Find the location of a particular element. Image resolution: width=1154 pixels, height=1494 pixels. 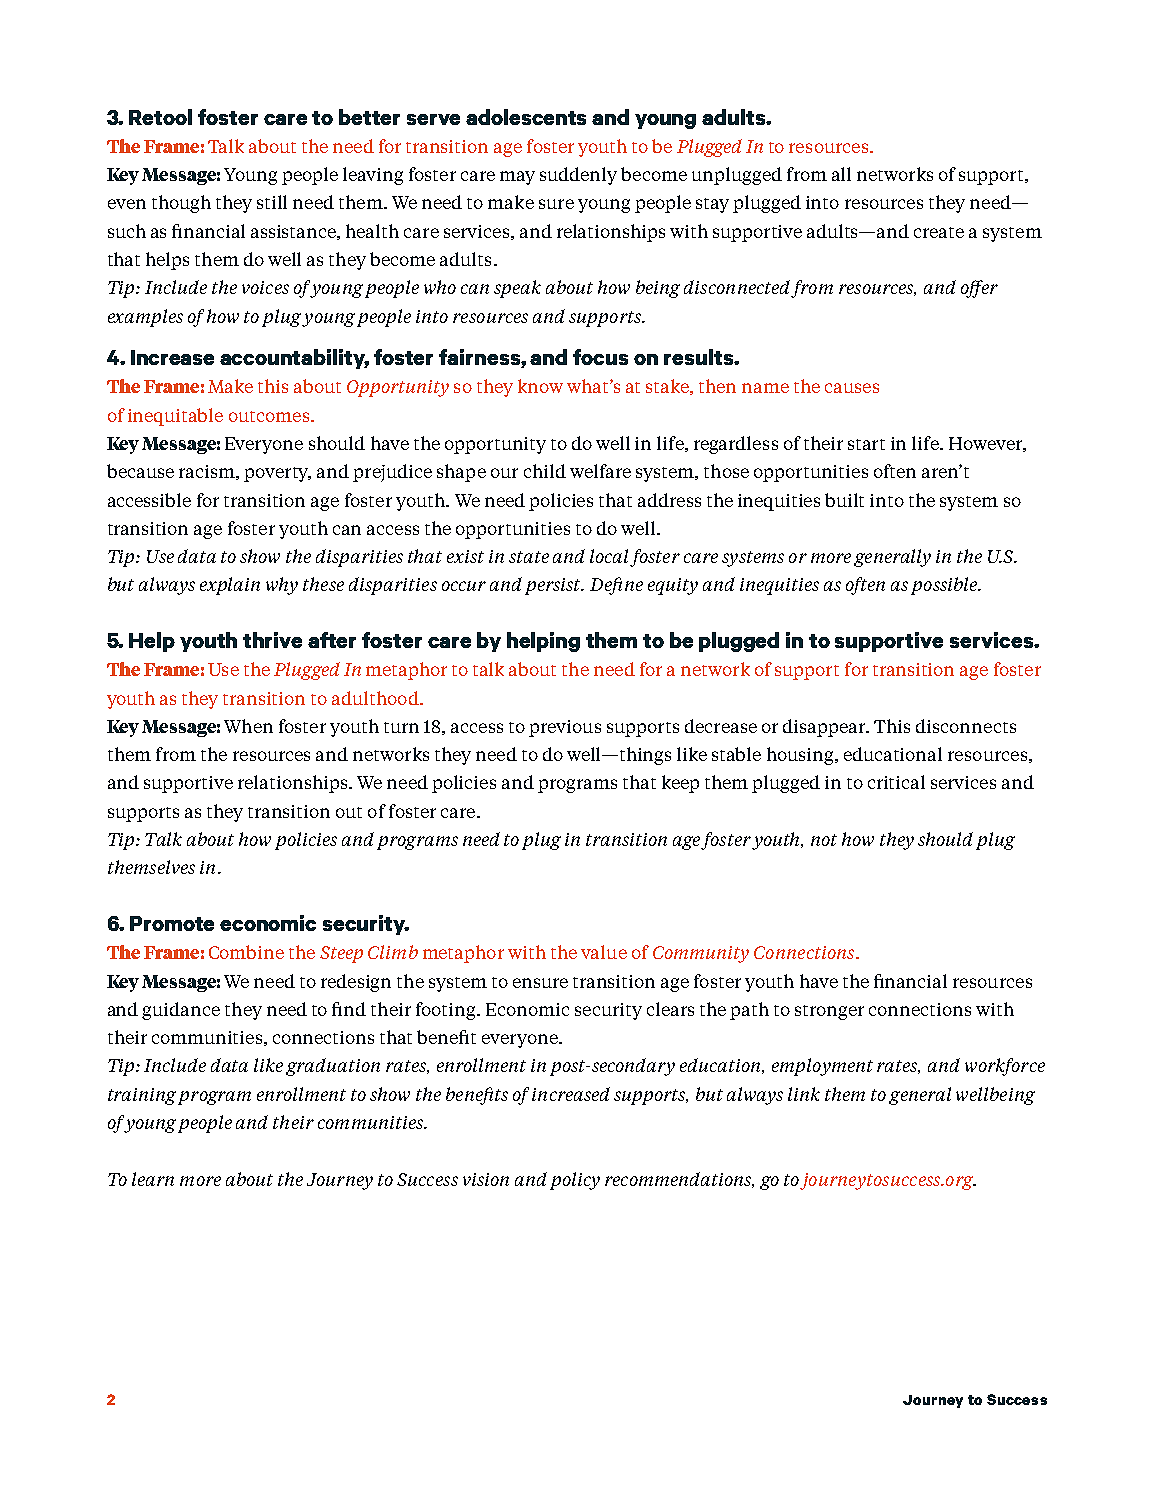

learn is located at coordinates (153, 1179).
